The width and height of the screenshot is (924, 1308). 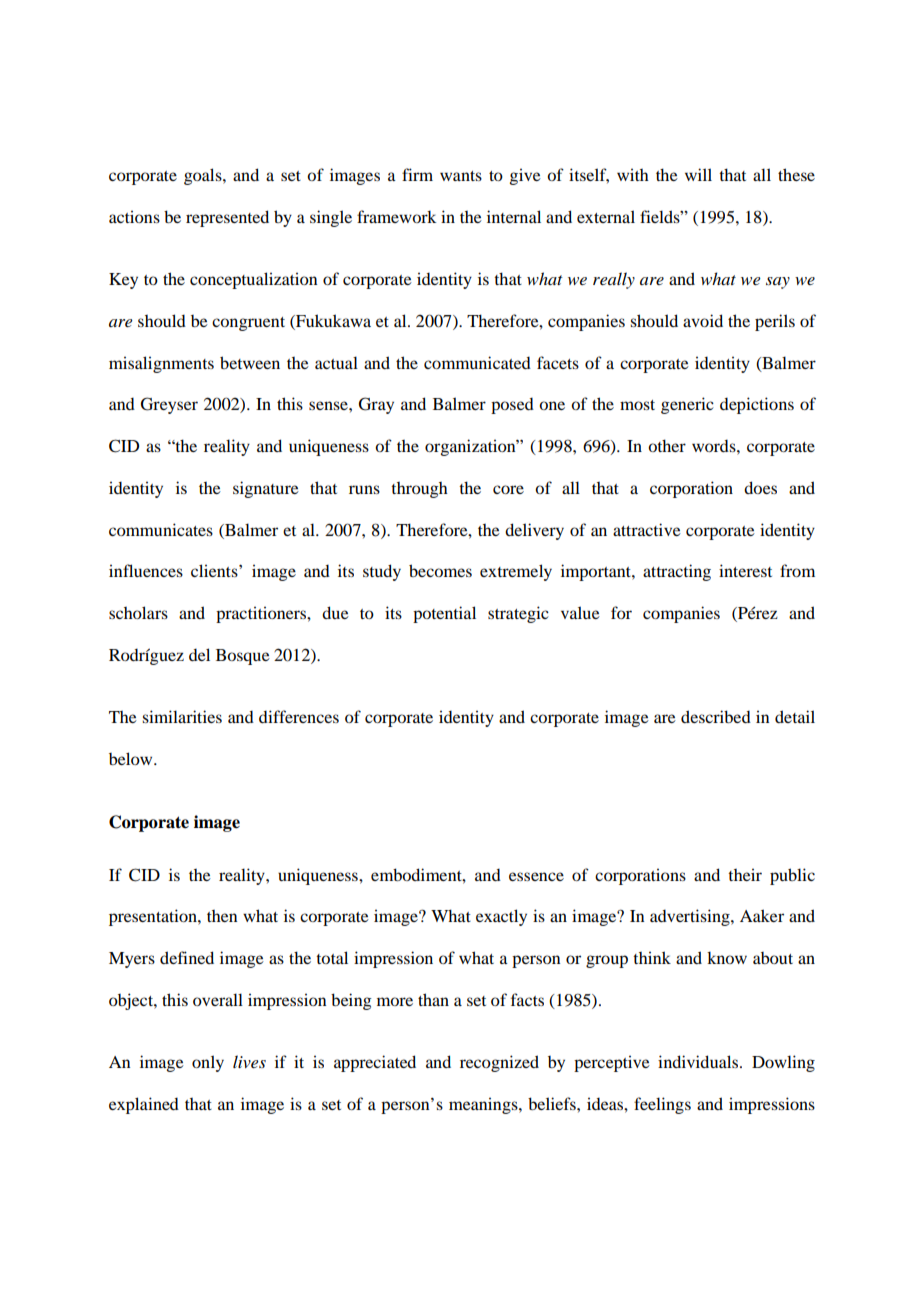 I want to click on their, so click(x=745, y=874).
